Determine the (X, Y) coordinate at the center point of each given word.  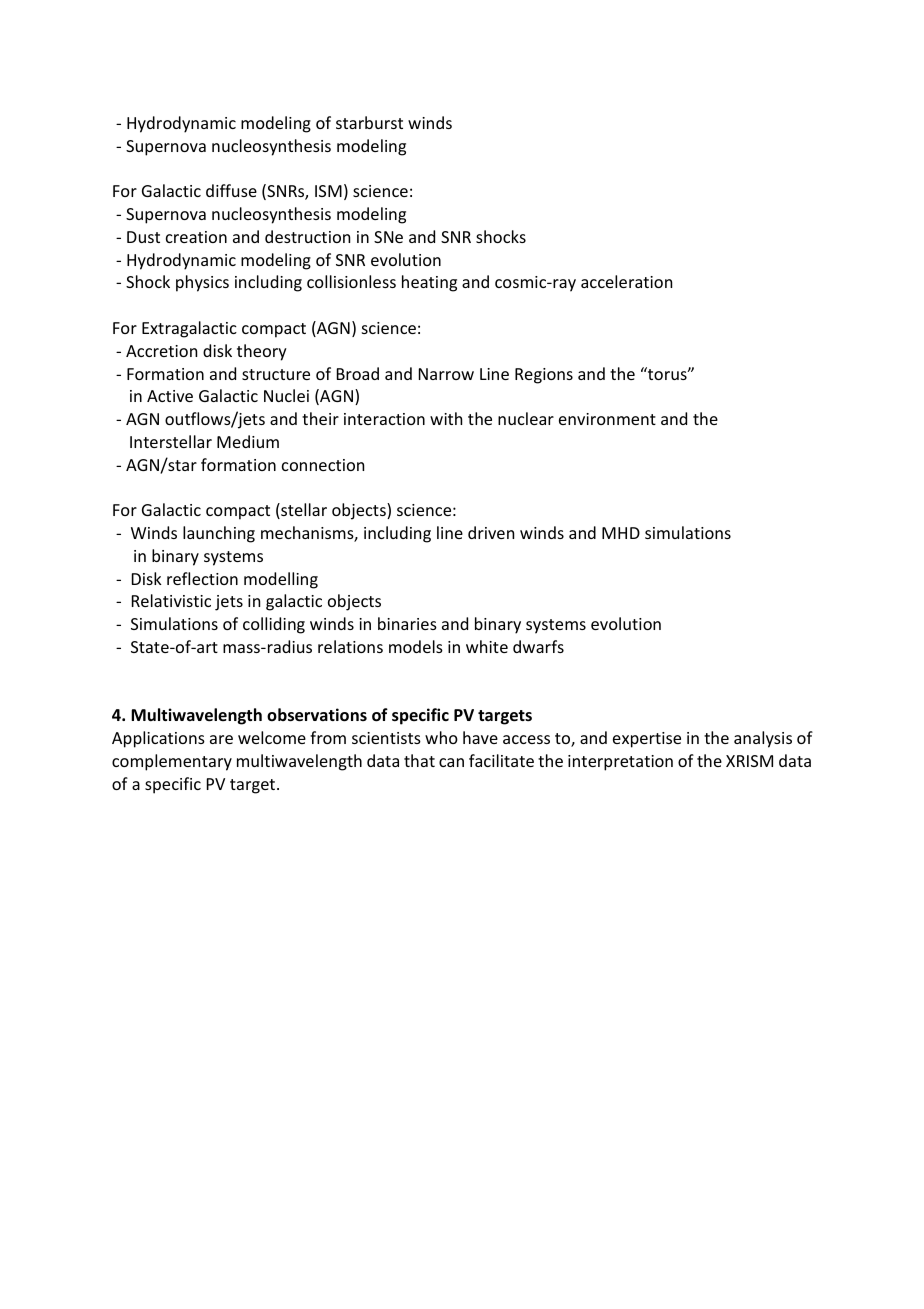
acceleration (626, 281)
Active (170, 396)
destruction (307, 236)
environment (607, 419)
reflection (202, 578)
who (441, 737)
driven (491, 532)
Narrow (446, 374)
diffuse (231, 190)
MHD (621, 533)
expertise (647, 740)
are (221, 739)
